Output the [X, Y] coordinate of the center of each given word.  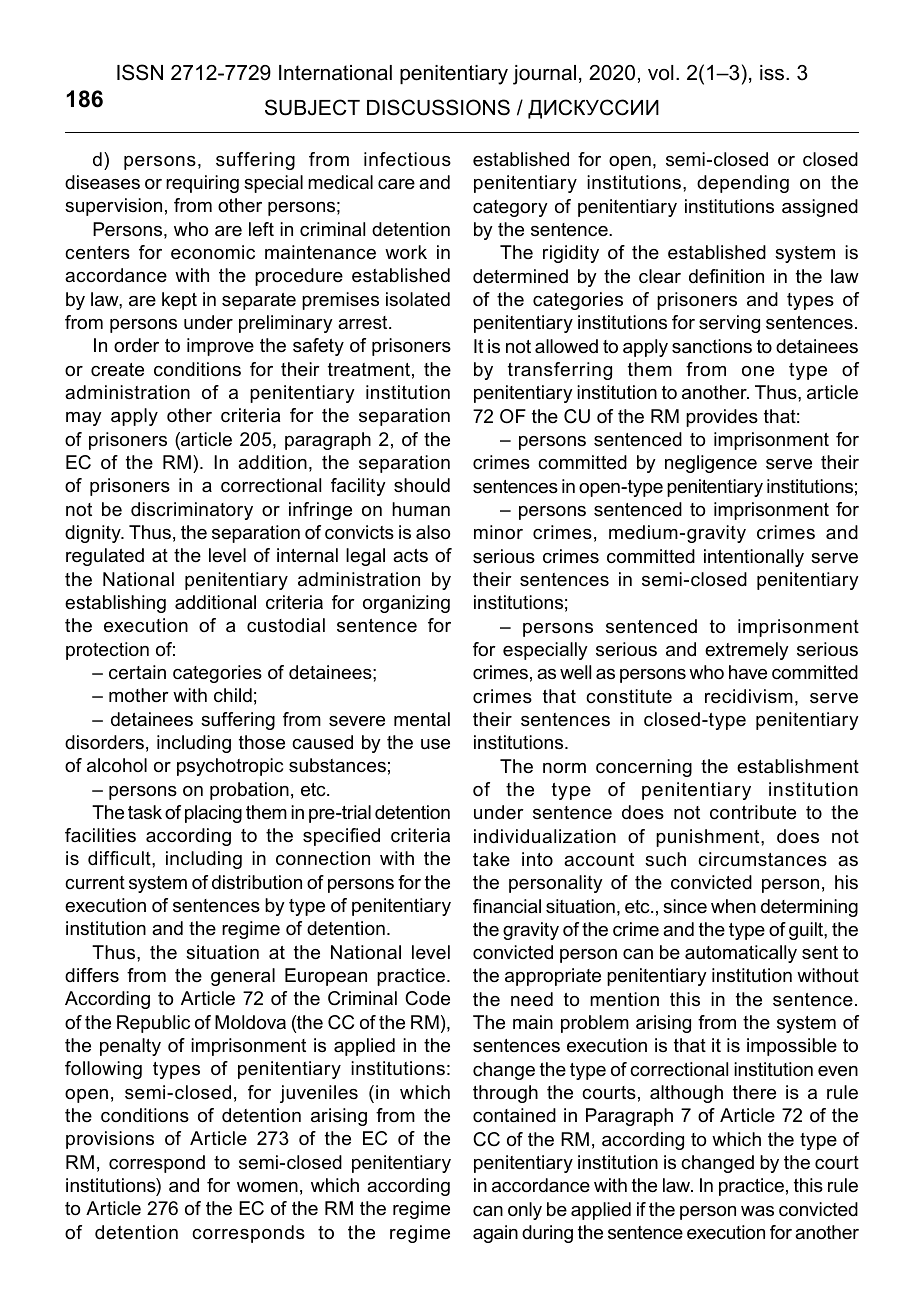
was [757, 1211]
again [495, 1234]
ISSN [140, 72]
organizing [406, 604]
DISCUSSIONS [438, 107]
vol [661, 73]
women [267, 1187]
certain [137, 672]
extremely [747, 651]
